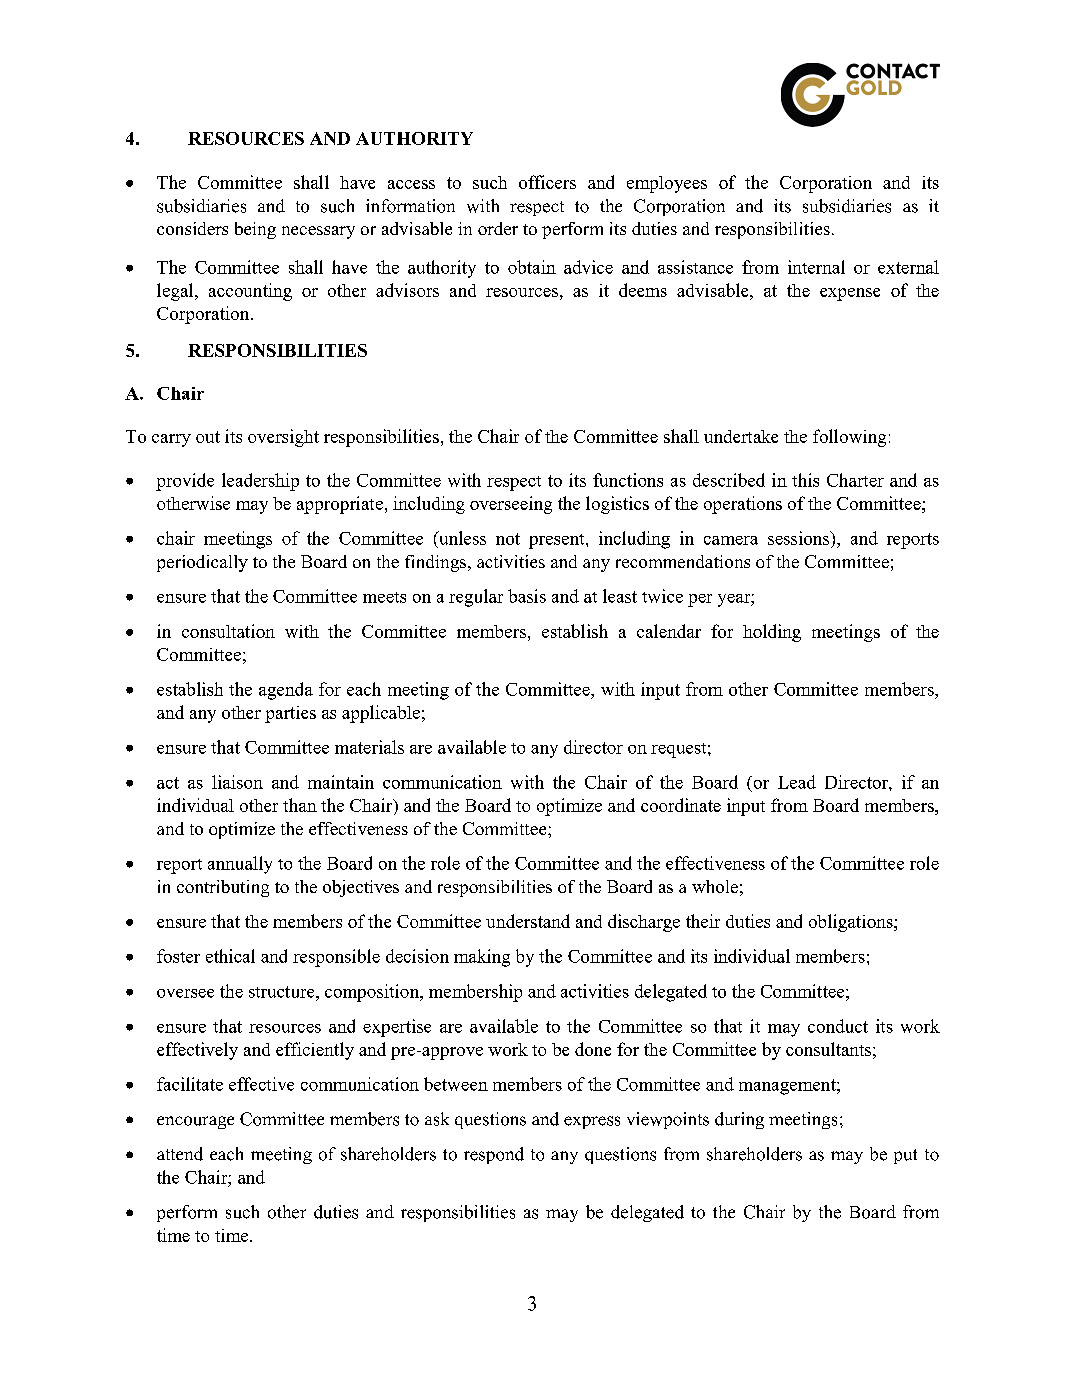 The height and width of the image is (1378, 1065). Describe the element at coordinates (286, 691) in the image. I see `agenda` at that location.
